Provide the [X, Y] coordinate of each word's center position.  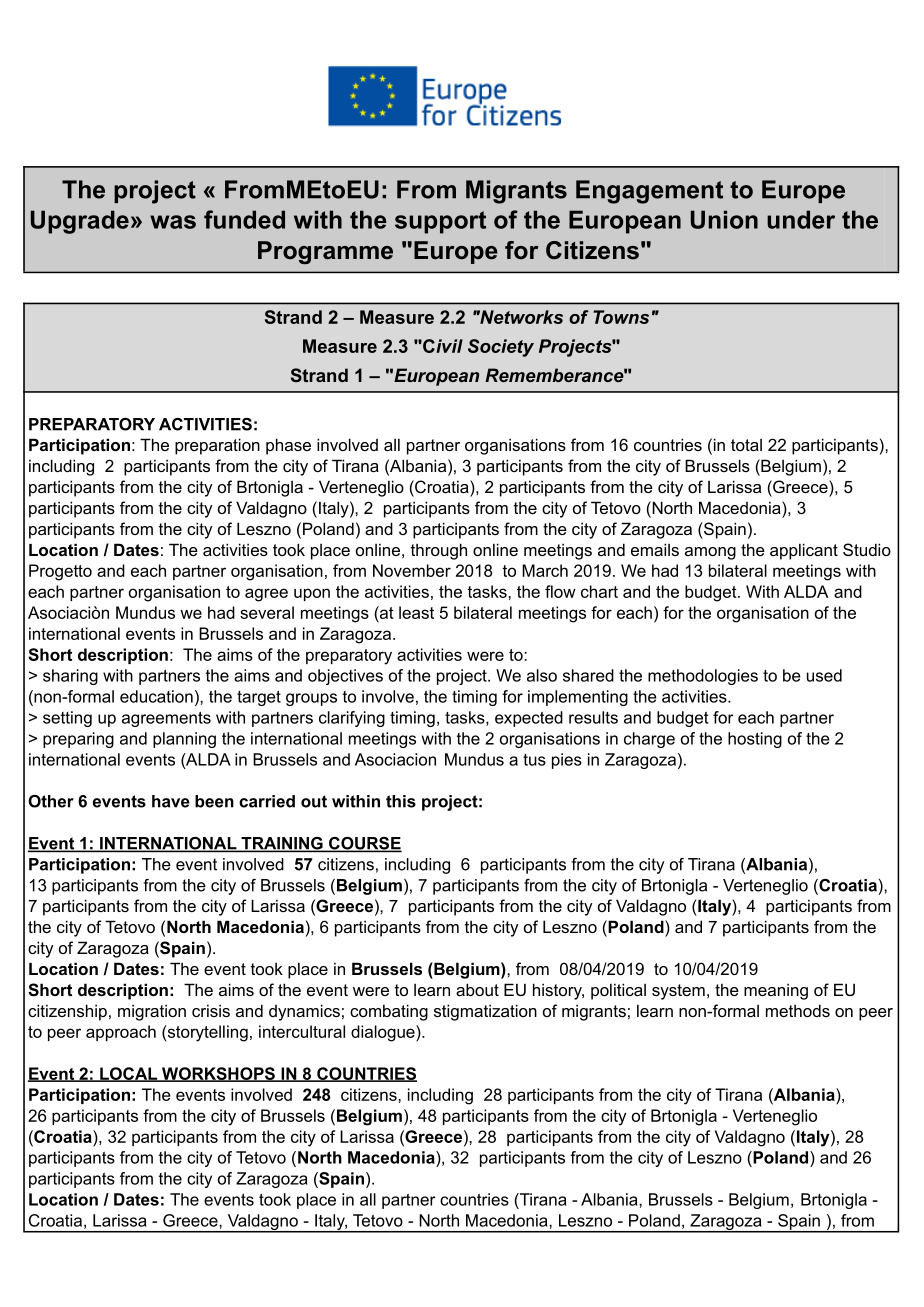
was [173, 222]
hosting [755, 740]
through [439, 551]
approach [121, 1033]
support [440, 222]
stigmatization [485, 1012]
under [801, 219]
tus [534, 760]
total [746, 445]
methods [798, 1010]
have [171, 801]
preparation [217, 446]
